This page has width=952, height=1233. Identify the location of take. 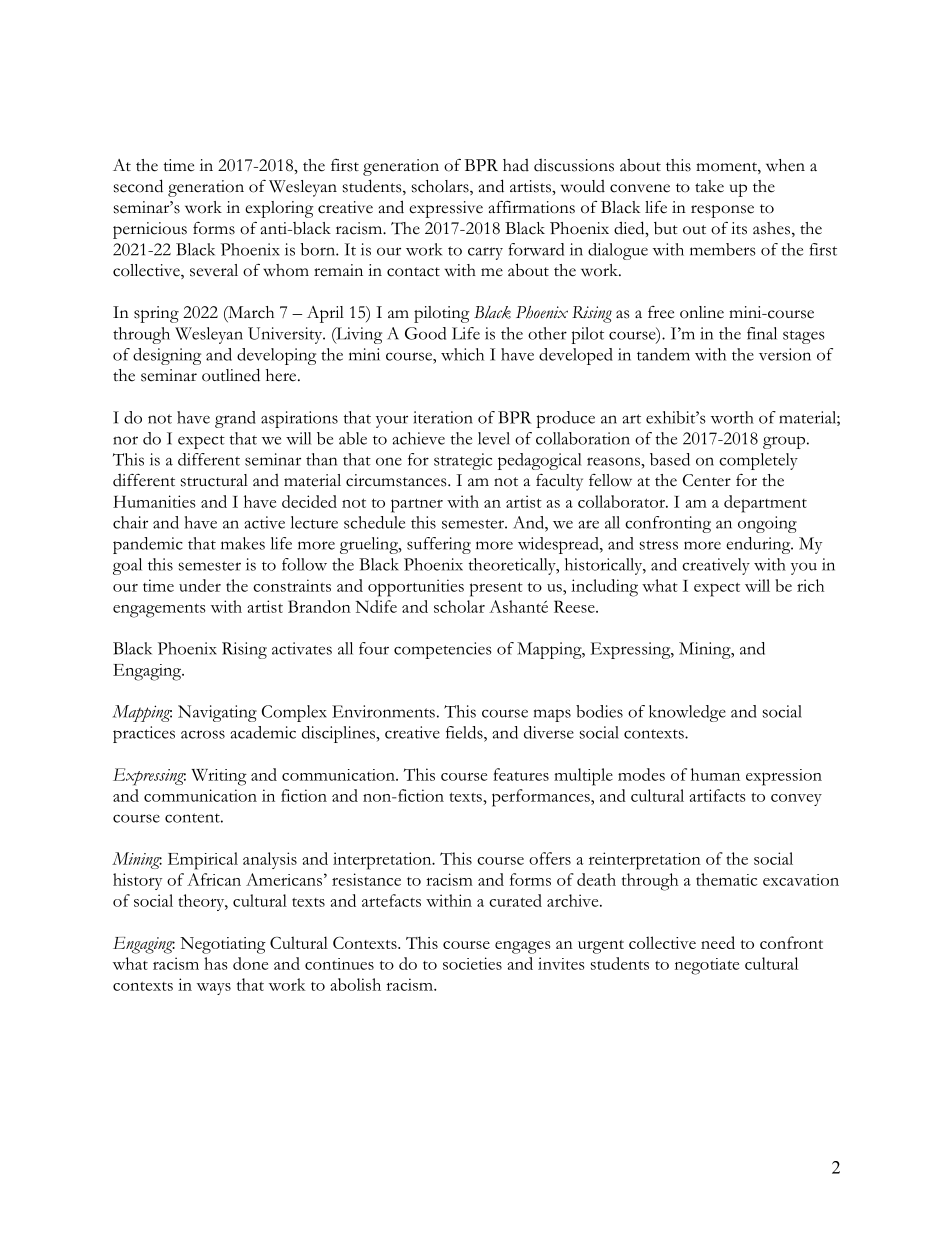
(709, 186).
